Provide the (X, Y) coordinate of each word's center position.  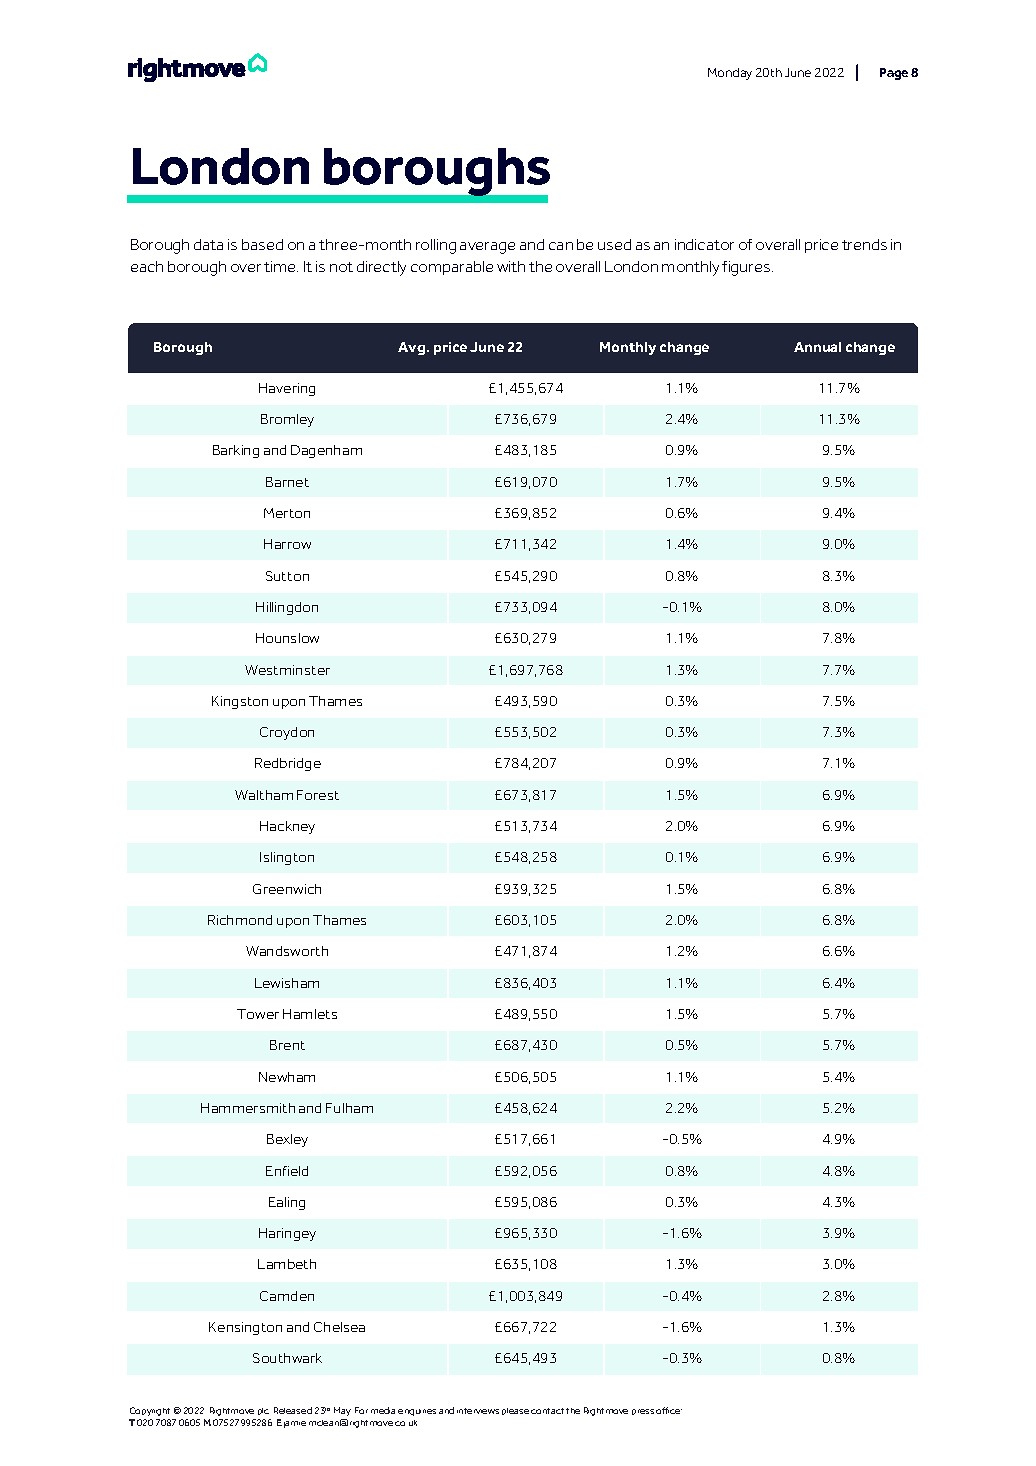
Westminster (287, 670)
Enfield (287, 1171)
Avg (413, 348)
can (561, 246)
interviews (478, 1411)
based (262, 244)
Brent (287, 1045)
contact (547, 1411)
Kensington (245, 1328)
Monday (730, 74)
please (515, 1411)
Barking (236, 451)
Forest (318, 795)
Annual (817, 347)
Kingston (240, 702)
